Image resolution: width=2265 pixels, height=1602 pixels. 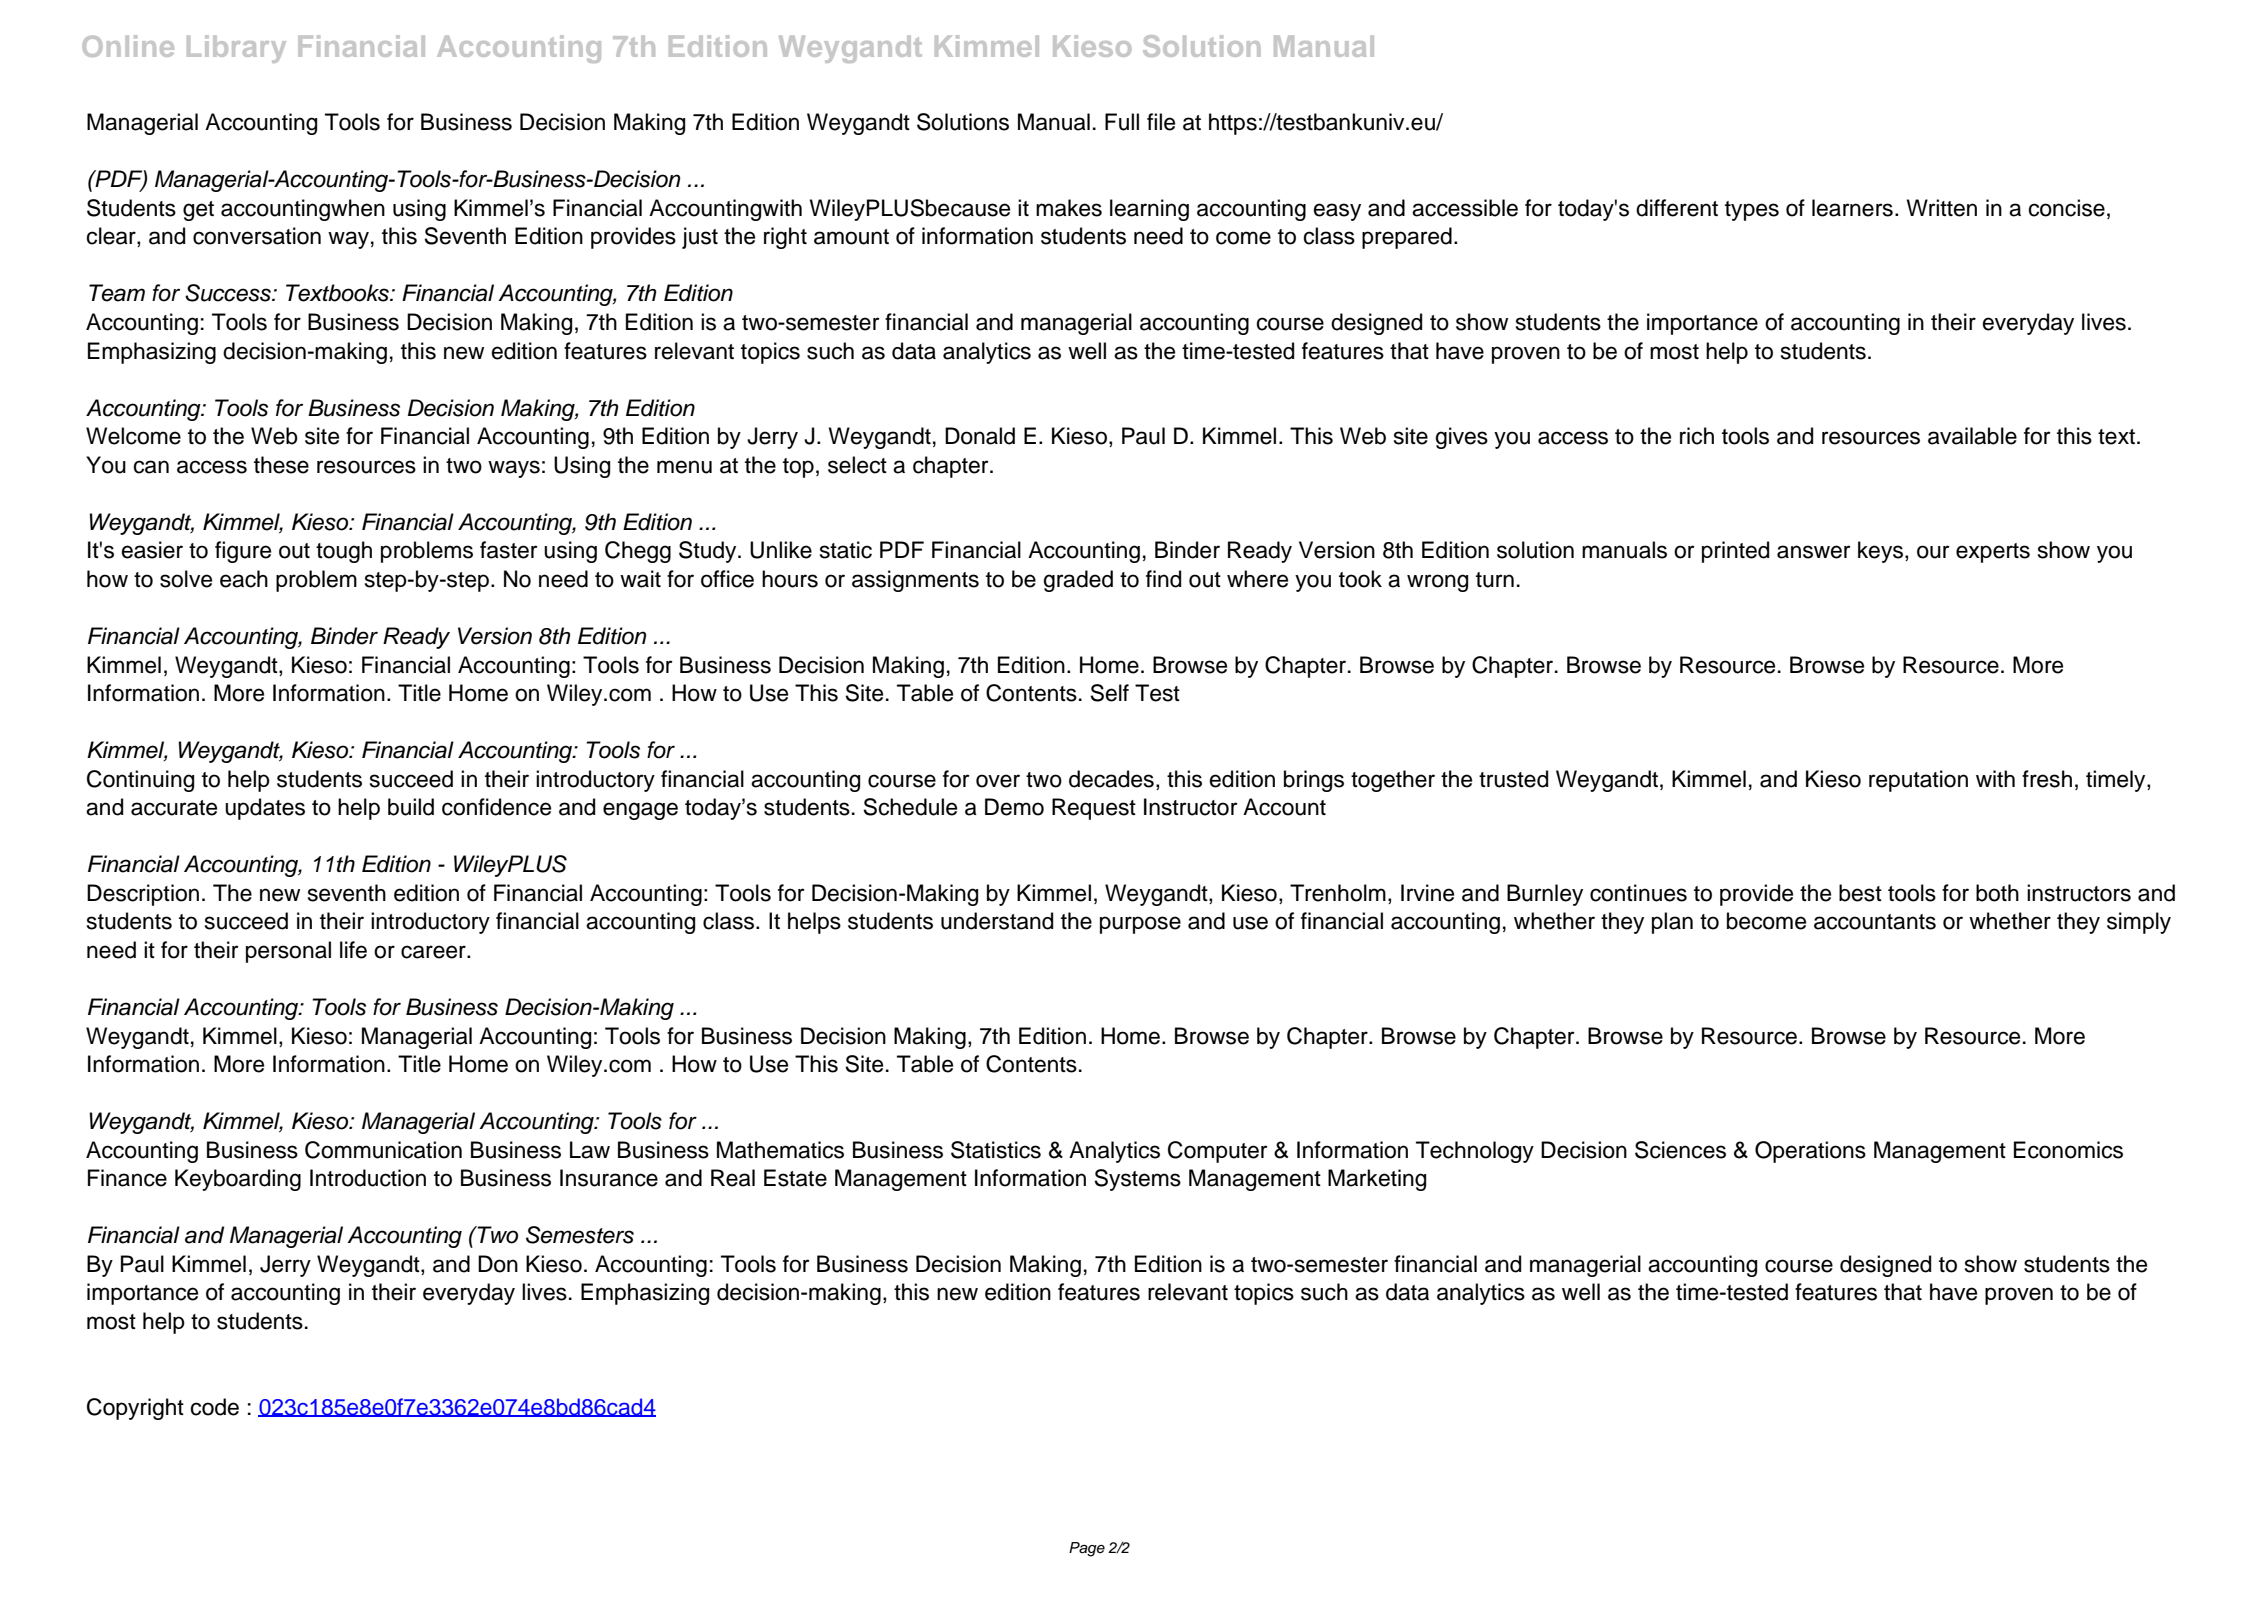 I want to click on Systems, so click(x=1137, y=1180).
